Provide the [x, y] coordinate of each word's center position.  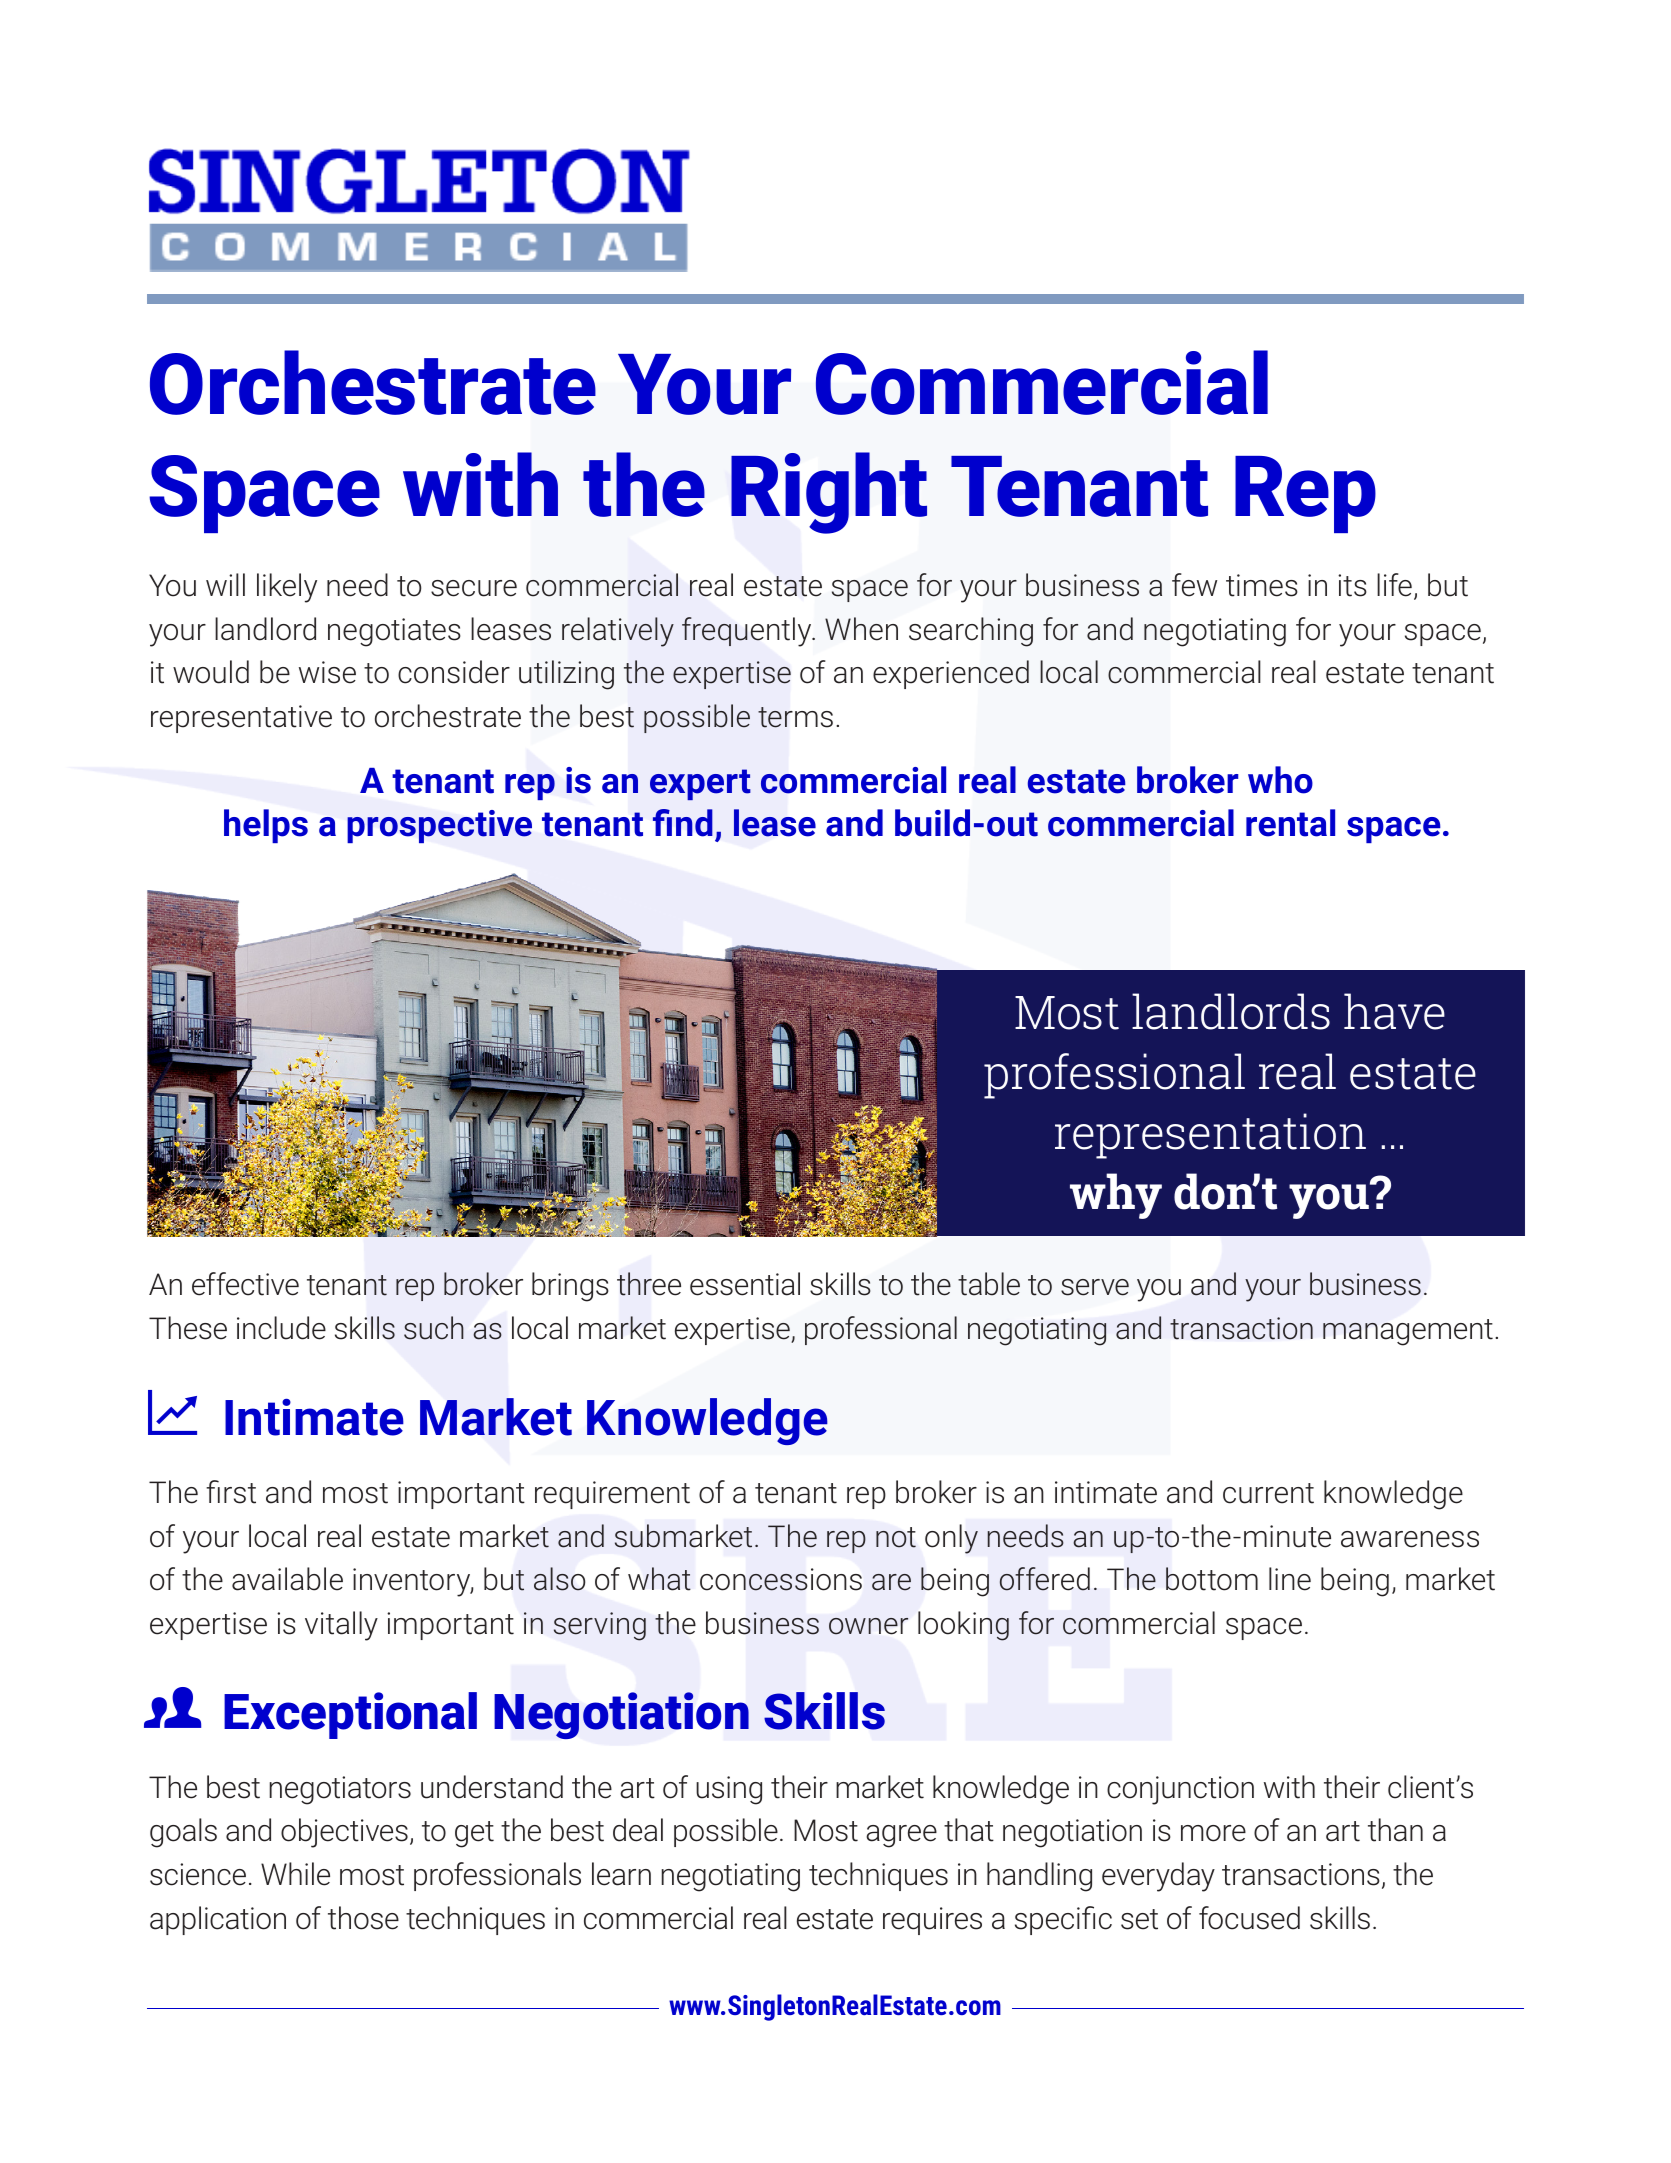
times [1262, 585]
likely [287, 588]
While [295, 1874]
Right [829, 493]
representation [1210, 1136]
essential [745, 1284]
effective [245, 1284]
